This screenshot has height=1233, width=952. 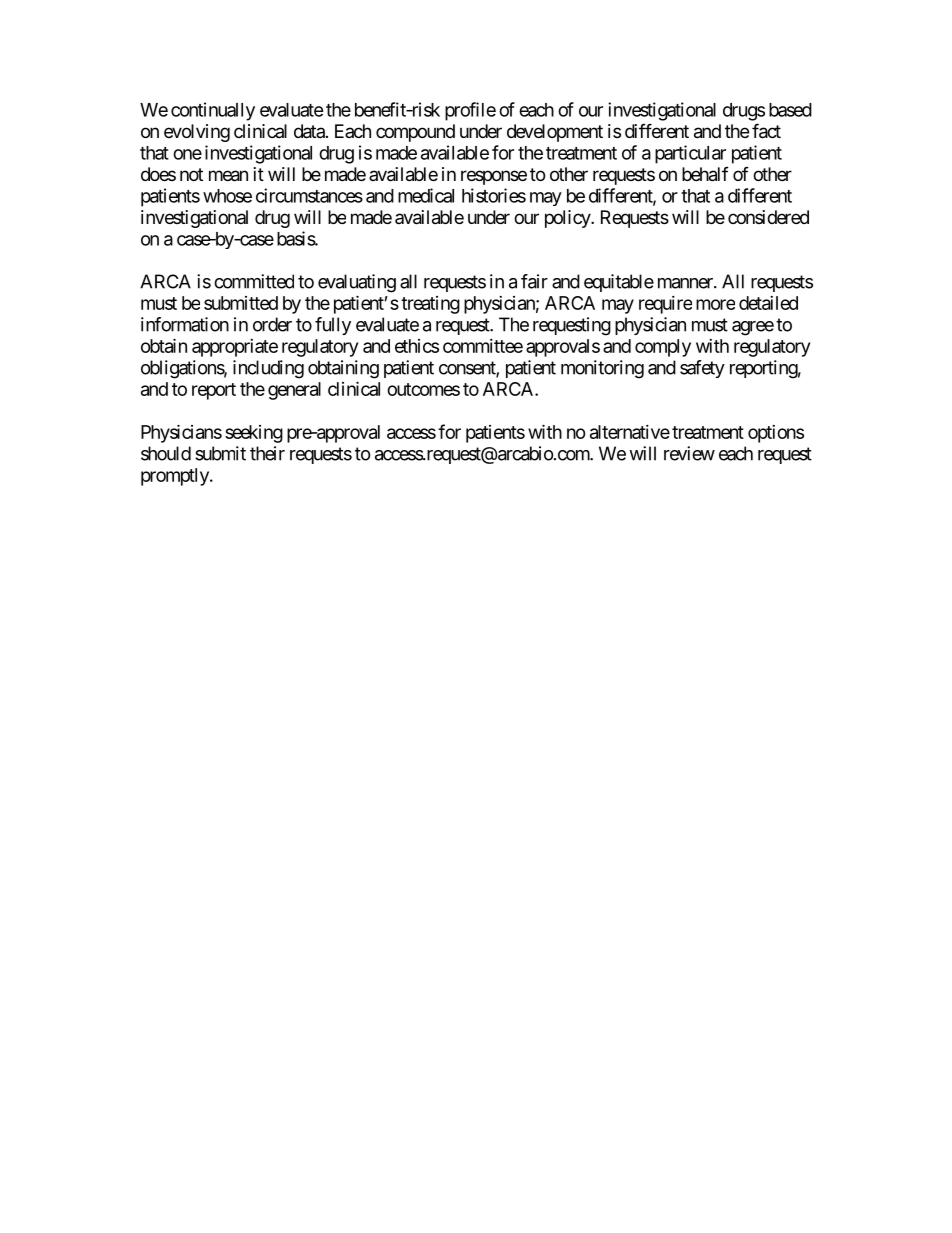 What do you see at coordinates (689, 453) in the screenshot?
I see `review` at bounding box center [689, 453].
